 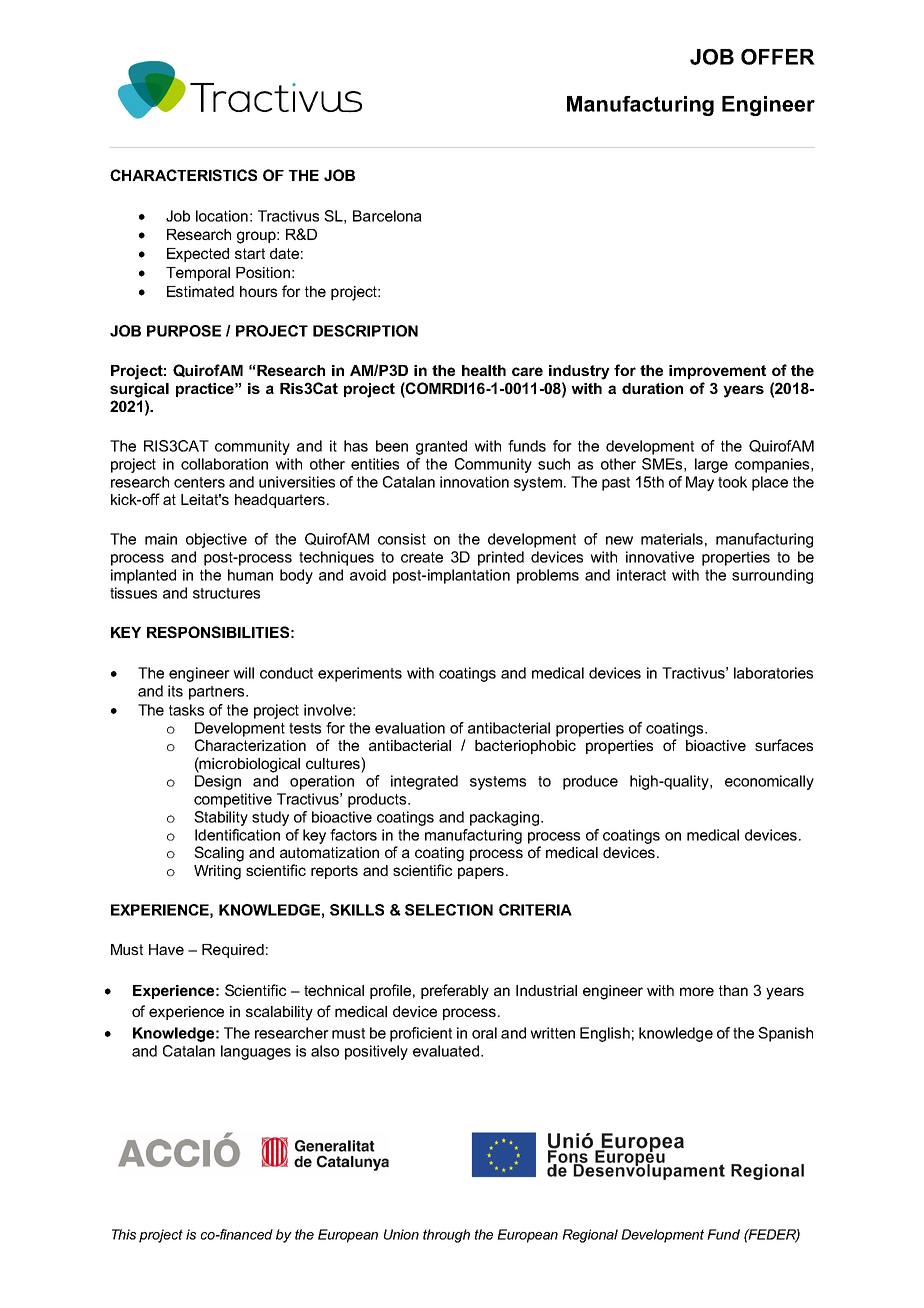 What do you see at coordinates (124, 1234) in the document?
I see `This` at bounding box center [124, 1234].
